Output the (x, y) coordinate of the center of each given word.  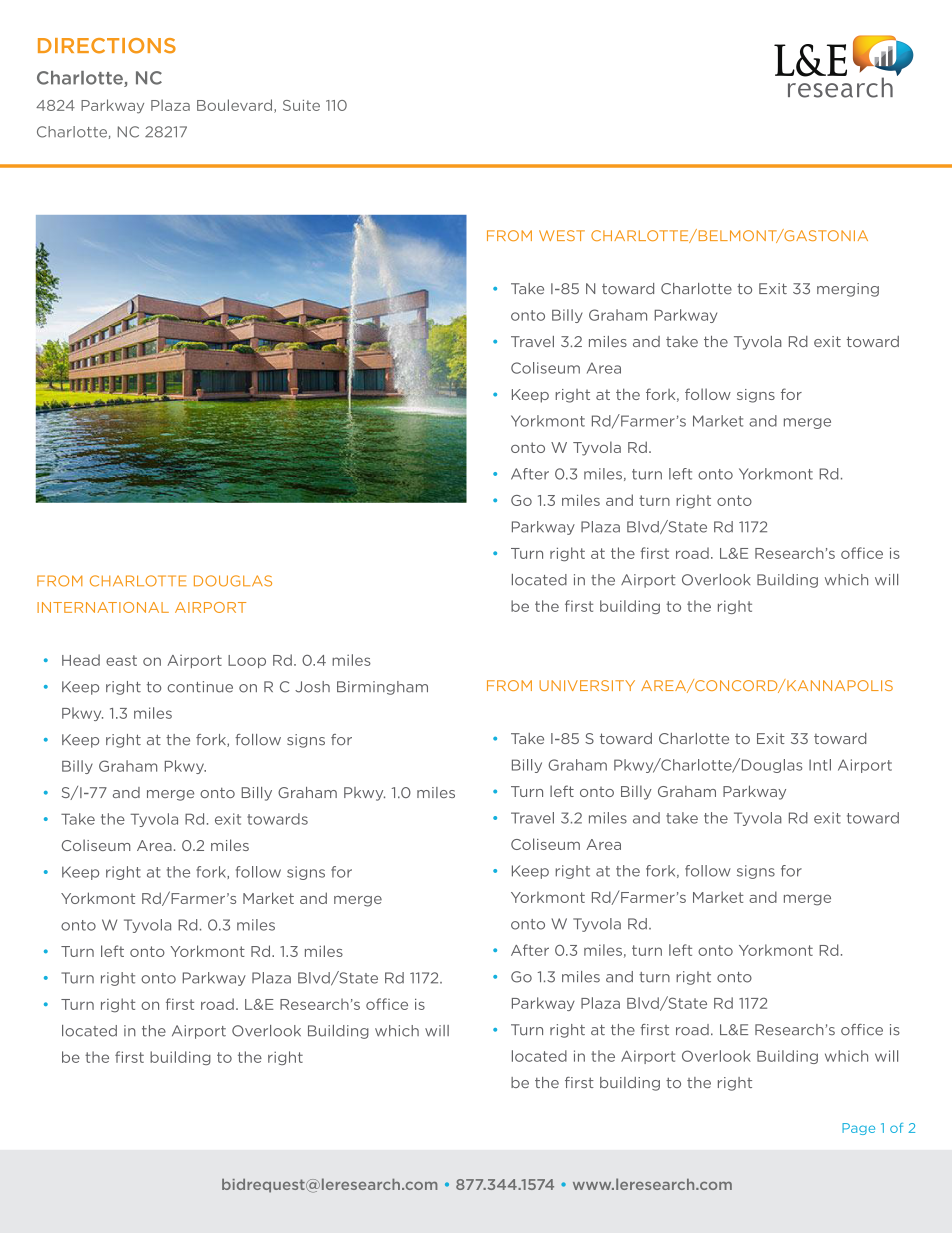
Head (81, 660)
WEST (562, 235)
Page (858, 1129)
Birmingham (382, 688)
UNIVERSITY (587, 685)
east (121, 660)
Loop (247, 661)
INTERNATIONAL (103, 607)
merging (848, 290)
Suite (301, 105)
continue (200, 687)
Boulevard (236, 106)
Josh (312, 687)
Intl (820, 765)
